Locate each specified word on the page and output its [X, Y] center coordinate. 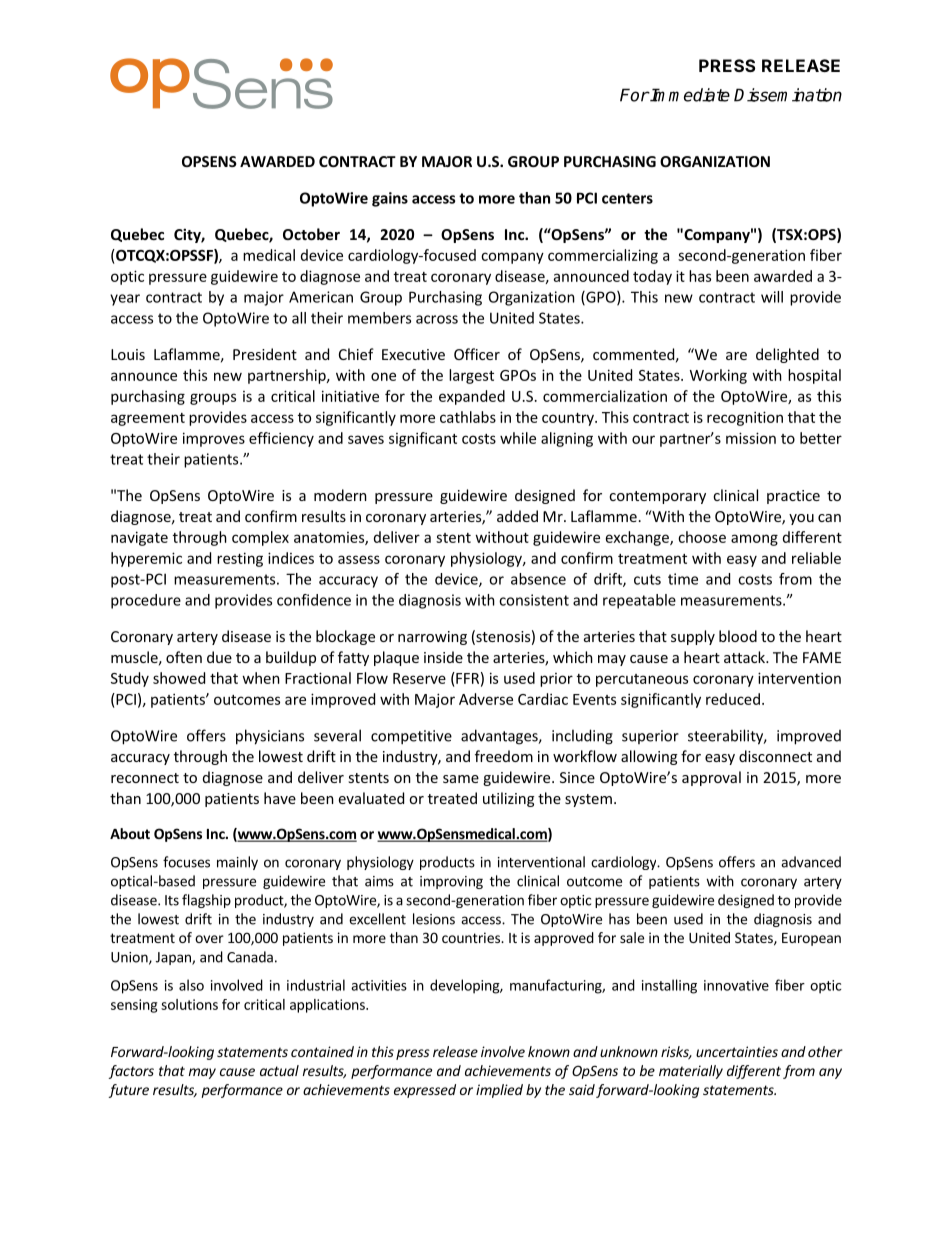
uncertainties [737, 1051]
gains [390, 199]
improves [214, 439]
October [311, 234]
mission [751, 438]
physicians [270, 737]
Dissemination [788, 95]
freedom [504, 756]
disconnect [775, 756]
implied [499, 1091]
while [518, 438]
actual [279, 1070]
